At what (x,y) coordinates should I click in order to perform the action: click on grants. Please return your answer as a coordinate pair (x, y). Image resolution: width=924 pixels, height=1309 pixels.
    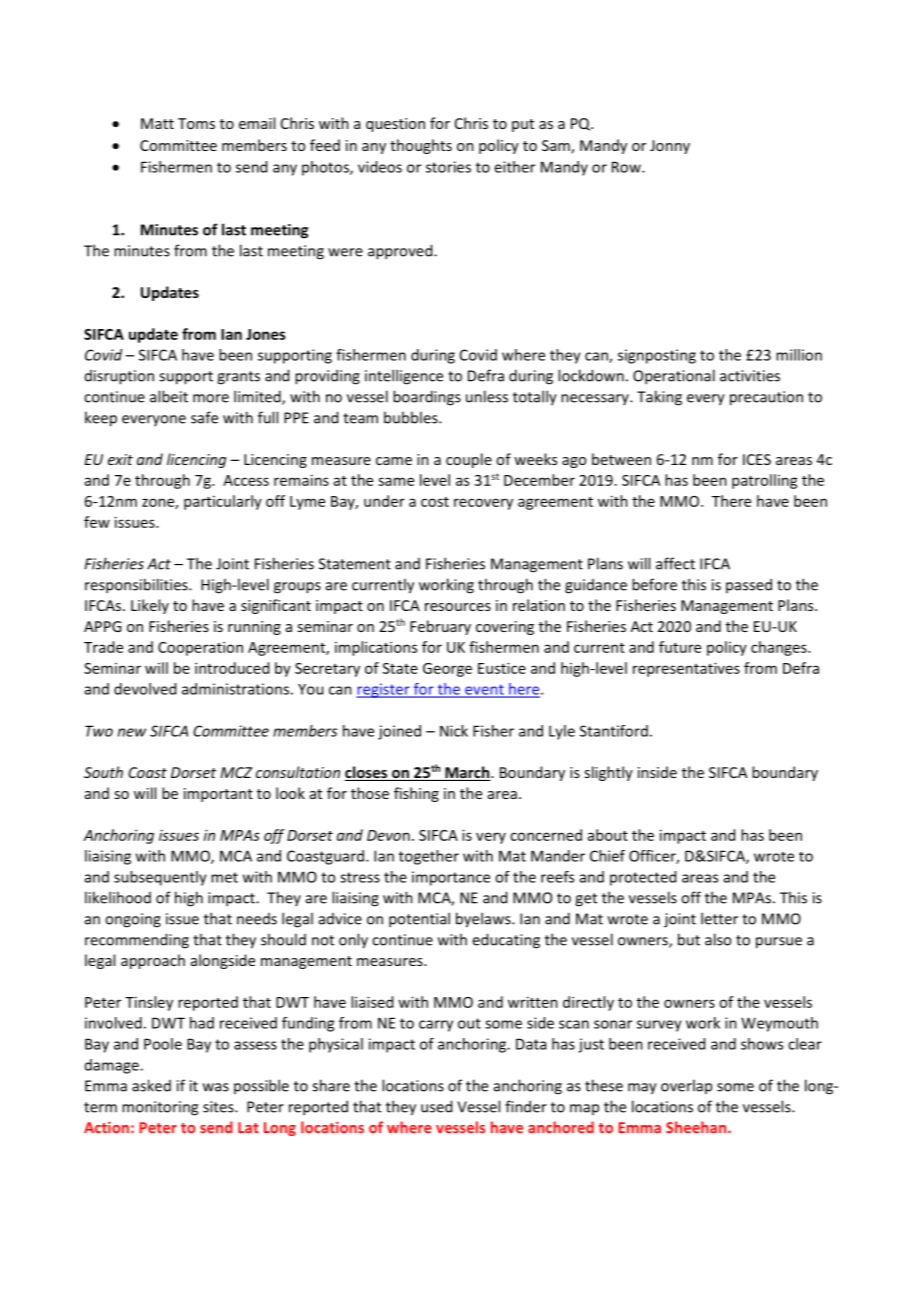
    Looking at the image, I should click on (238, 378).
